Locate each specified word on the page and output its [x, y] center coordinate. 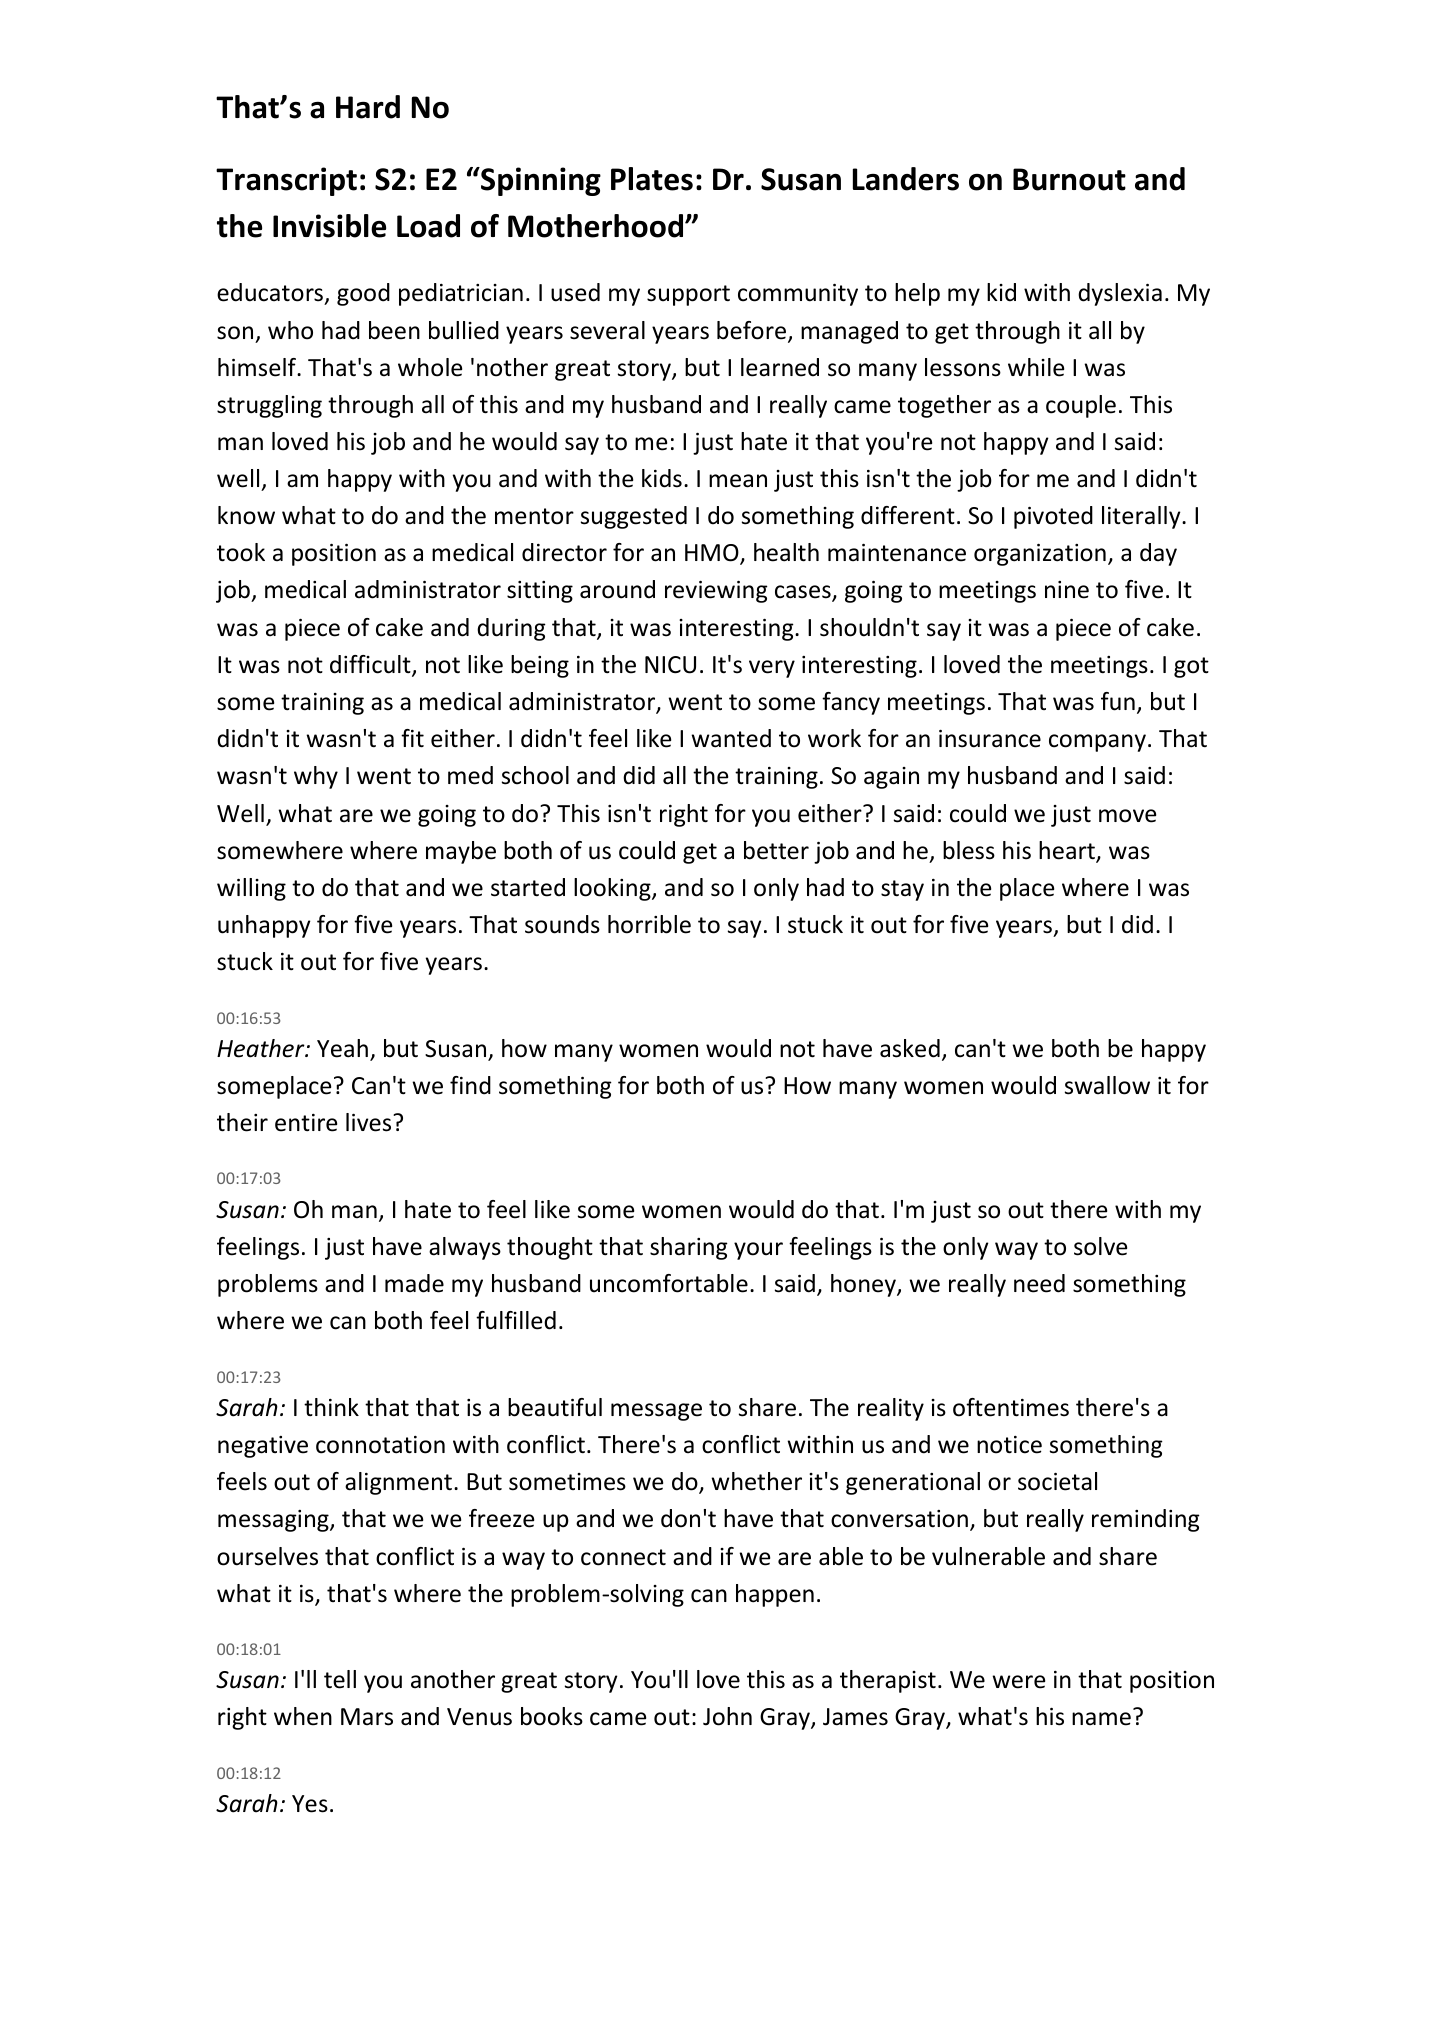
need [1039, 1283]
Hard [368, 107]
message [656, 1412]
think [331, 1407]
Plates [652, 179]
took [241, 552]
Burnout [1069, 179]
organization [1040, 555]
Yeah [342, 1048]
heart [1068, 851]
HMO [713, 554]
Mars [367, 1717]
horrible [649, 924]
